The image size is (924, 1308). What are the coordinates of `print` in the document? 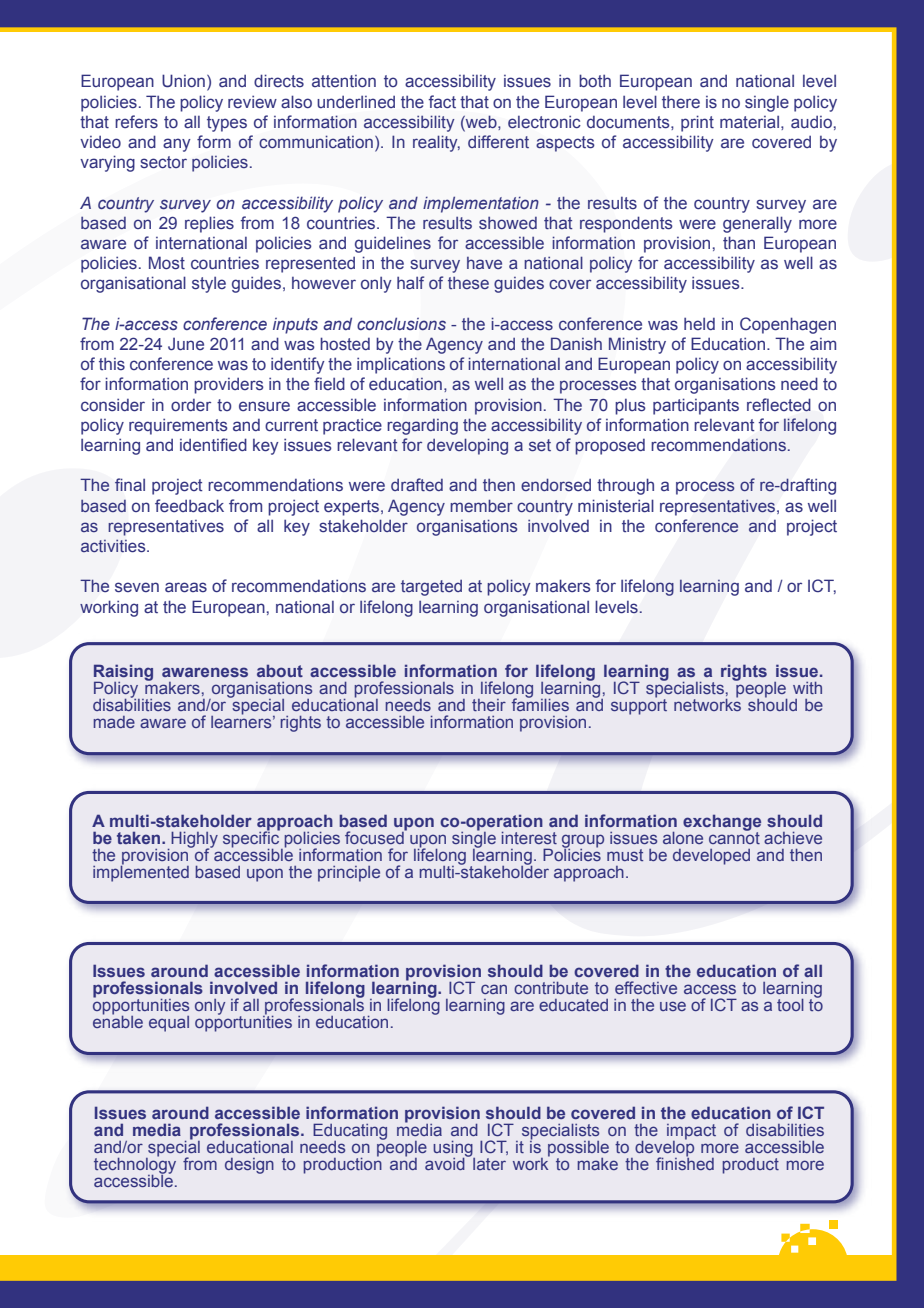 It's located at (697, 123).
